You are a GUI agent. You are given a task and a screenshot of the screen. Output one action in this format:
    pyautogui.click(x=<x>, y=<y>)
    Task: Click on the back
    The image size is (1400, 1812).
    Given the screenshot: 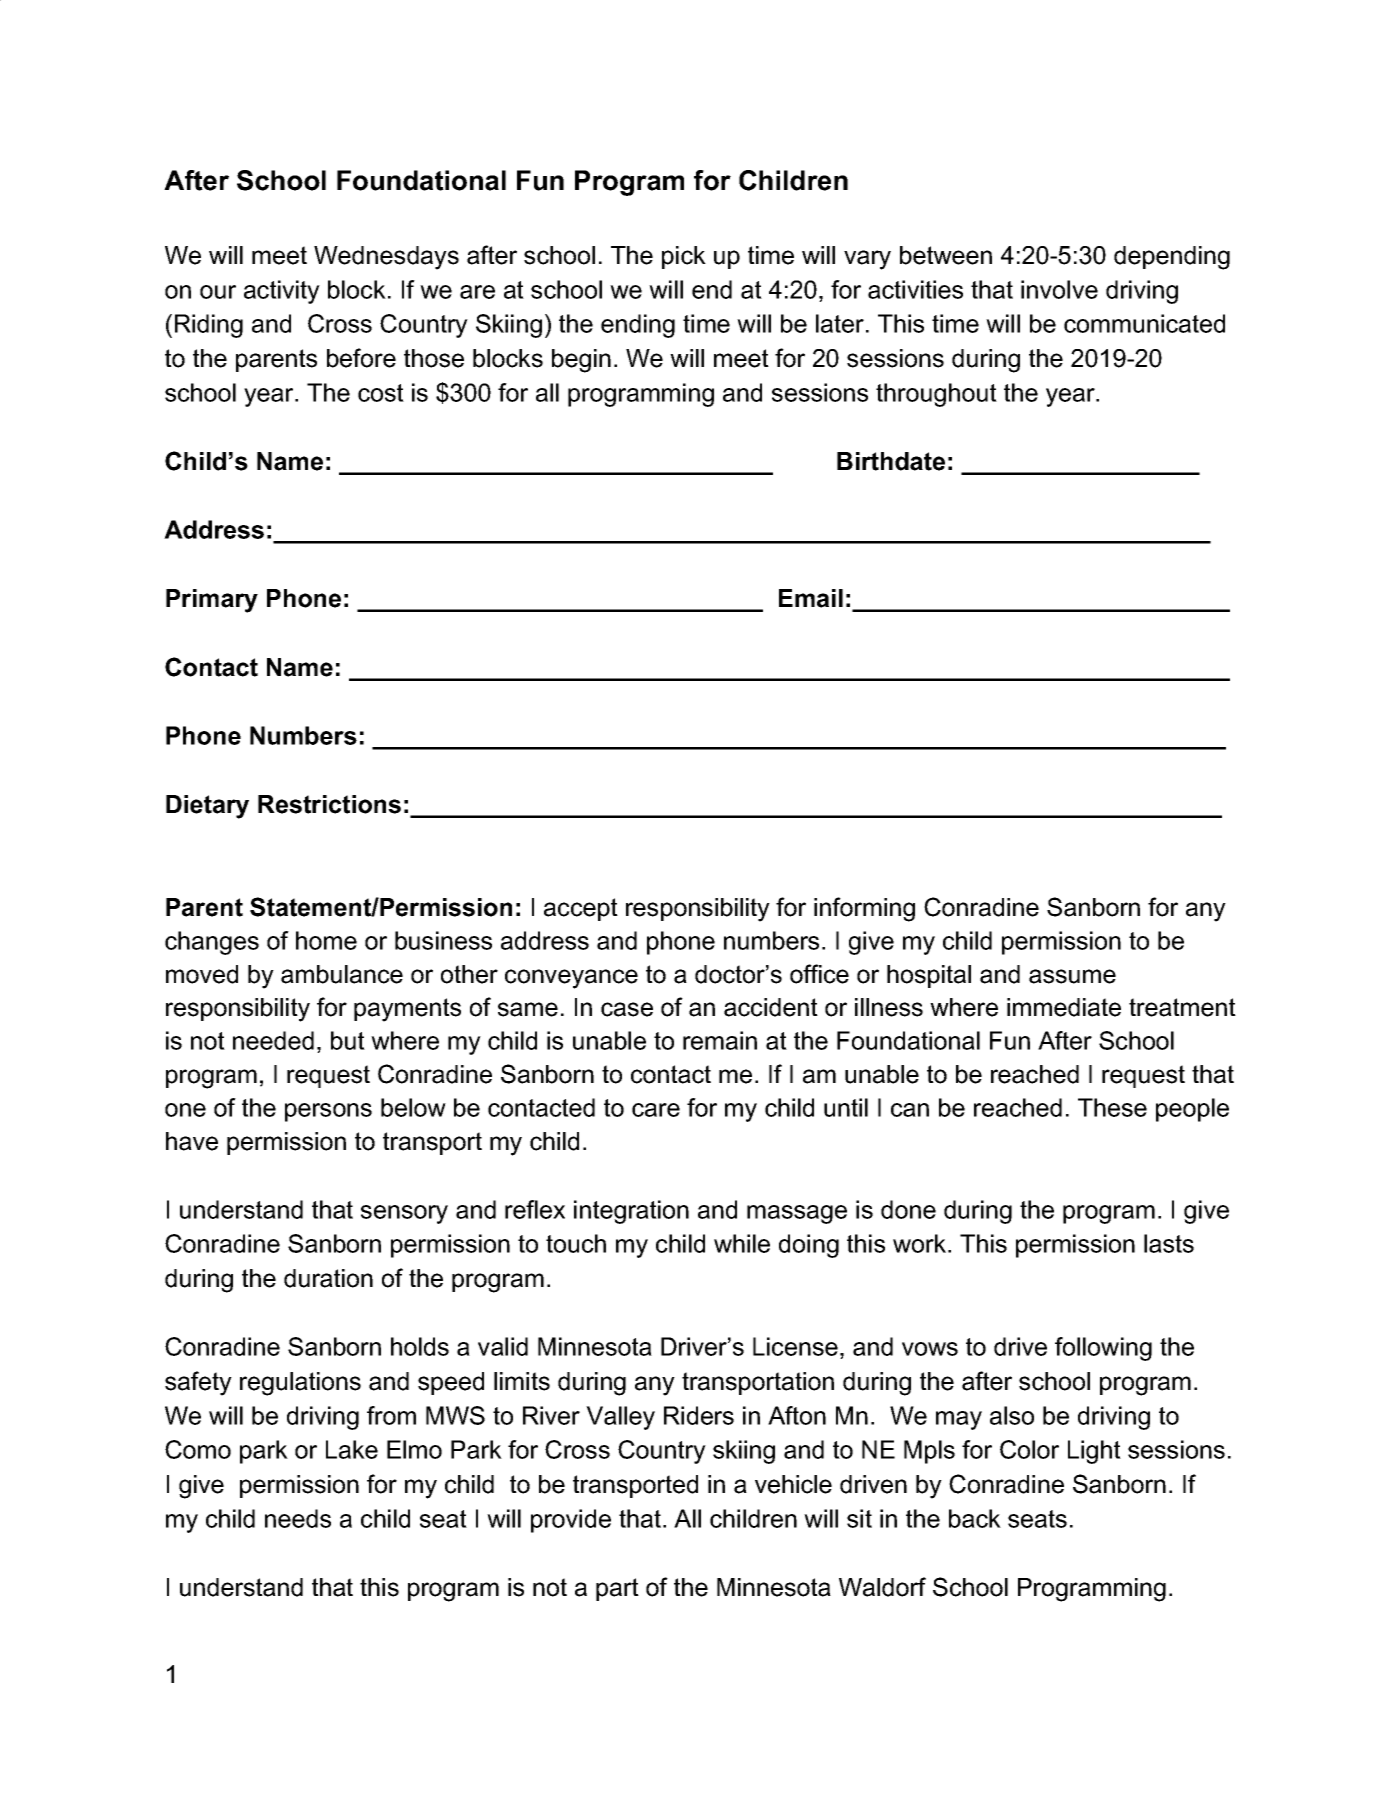 What is the action you would take?
    pyautogui.click(x=975, y=1518)
